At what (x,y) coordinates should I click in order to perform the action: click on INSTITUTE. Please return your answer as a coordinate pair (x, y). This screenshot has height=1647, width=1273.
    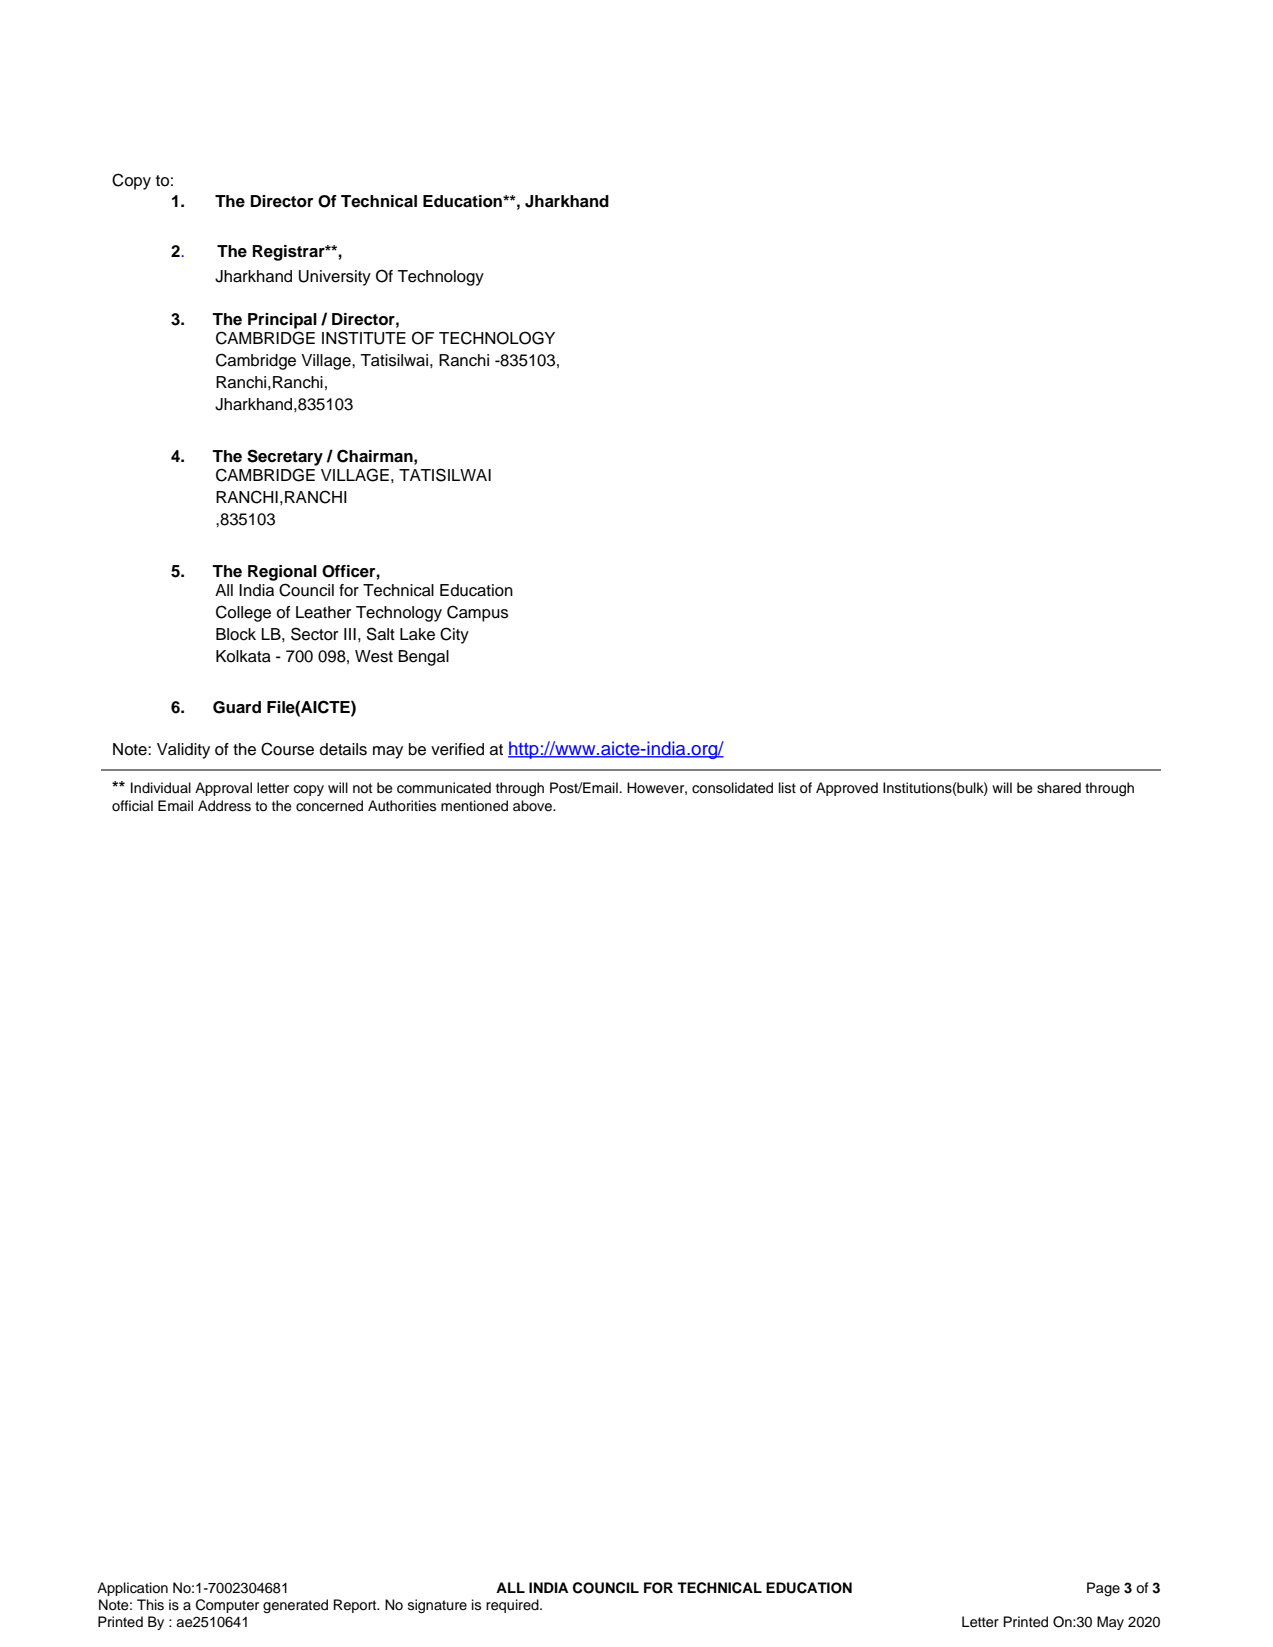
    Looking at the image, I should click on (364, 338).
